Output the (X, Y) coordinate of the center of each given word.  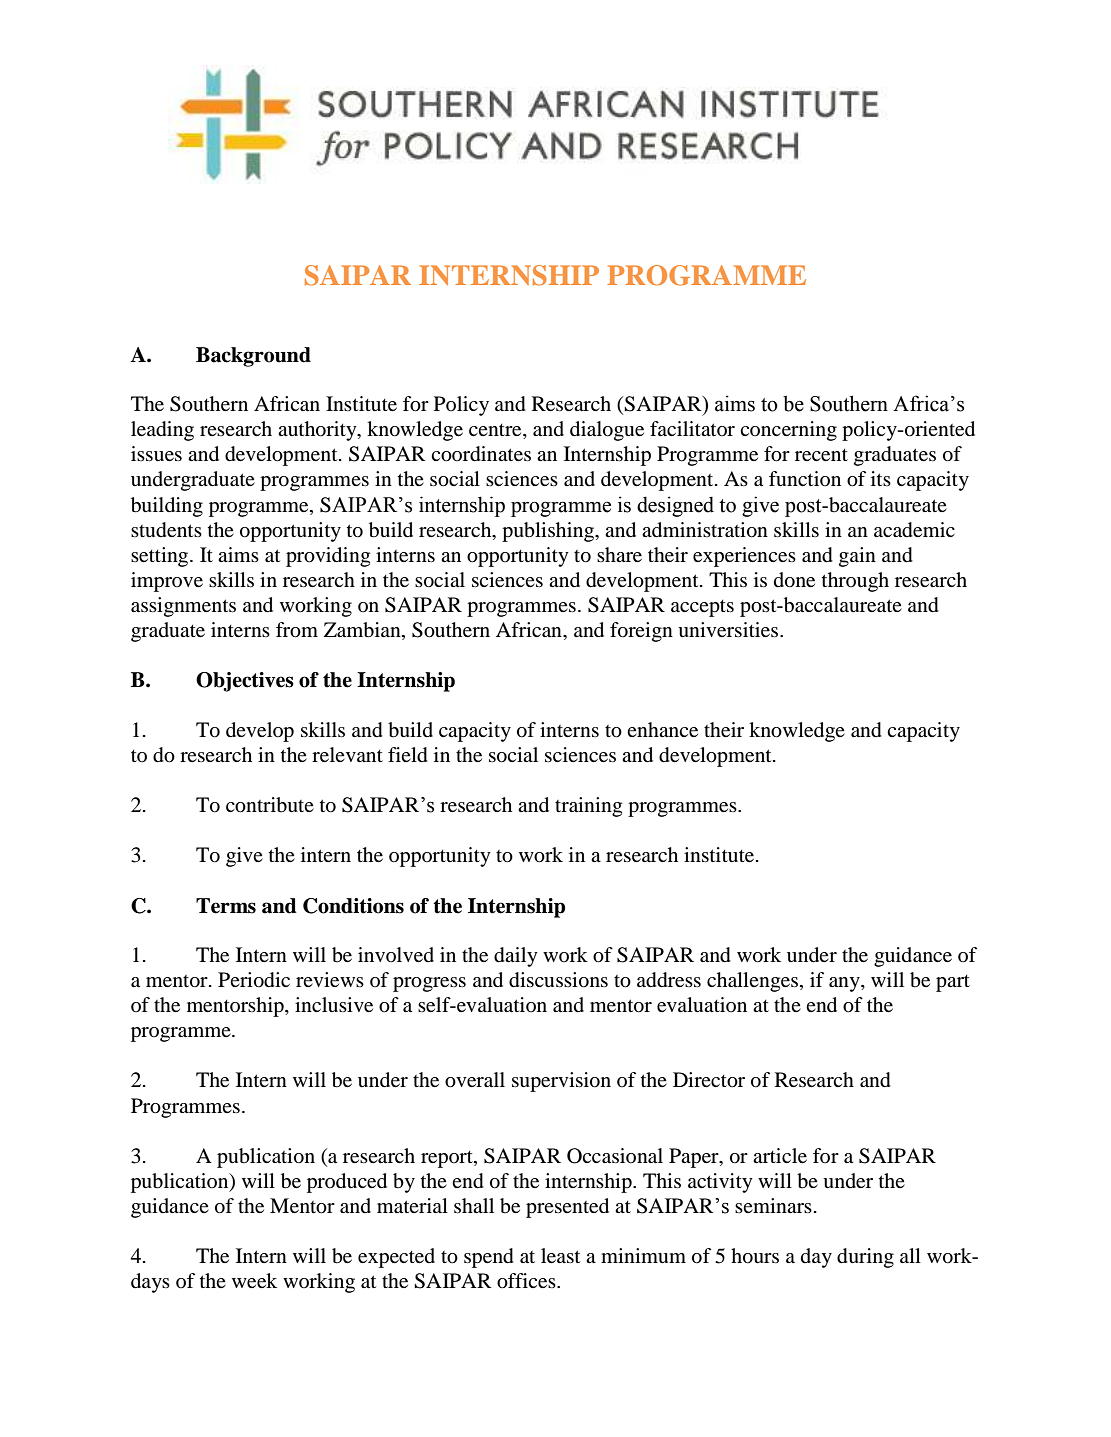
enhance (662, 729)
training (588, 807)
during (865, 1258)
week (254, 1280)
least (560, 1255)
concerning (788, 431)
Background (253, 357)
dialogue (607, 431)
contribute (270, 805)
